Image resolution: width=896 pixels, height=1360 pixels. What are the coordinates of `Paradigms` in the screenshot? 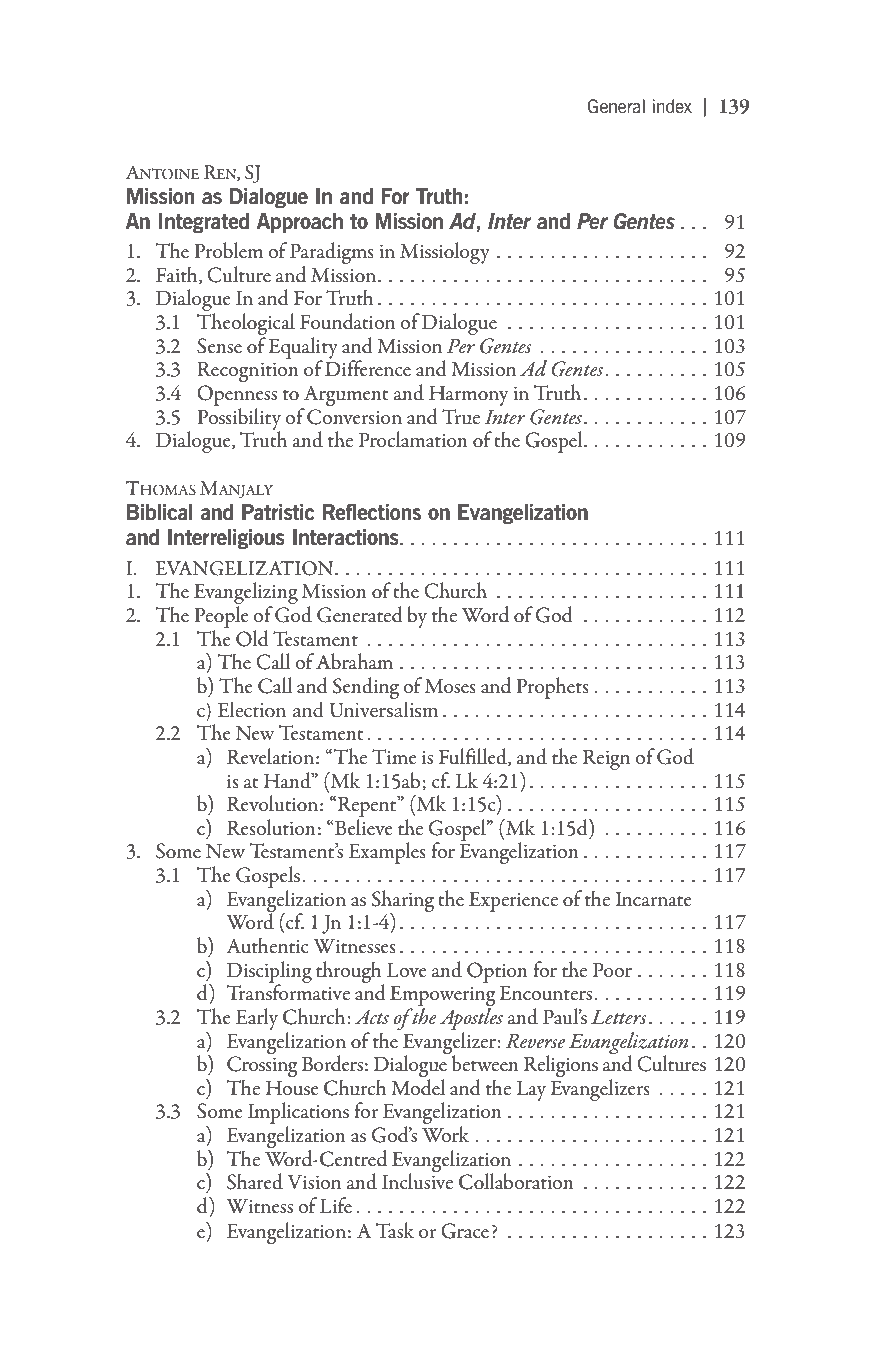 It's located at (332, 254).
